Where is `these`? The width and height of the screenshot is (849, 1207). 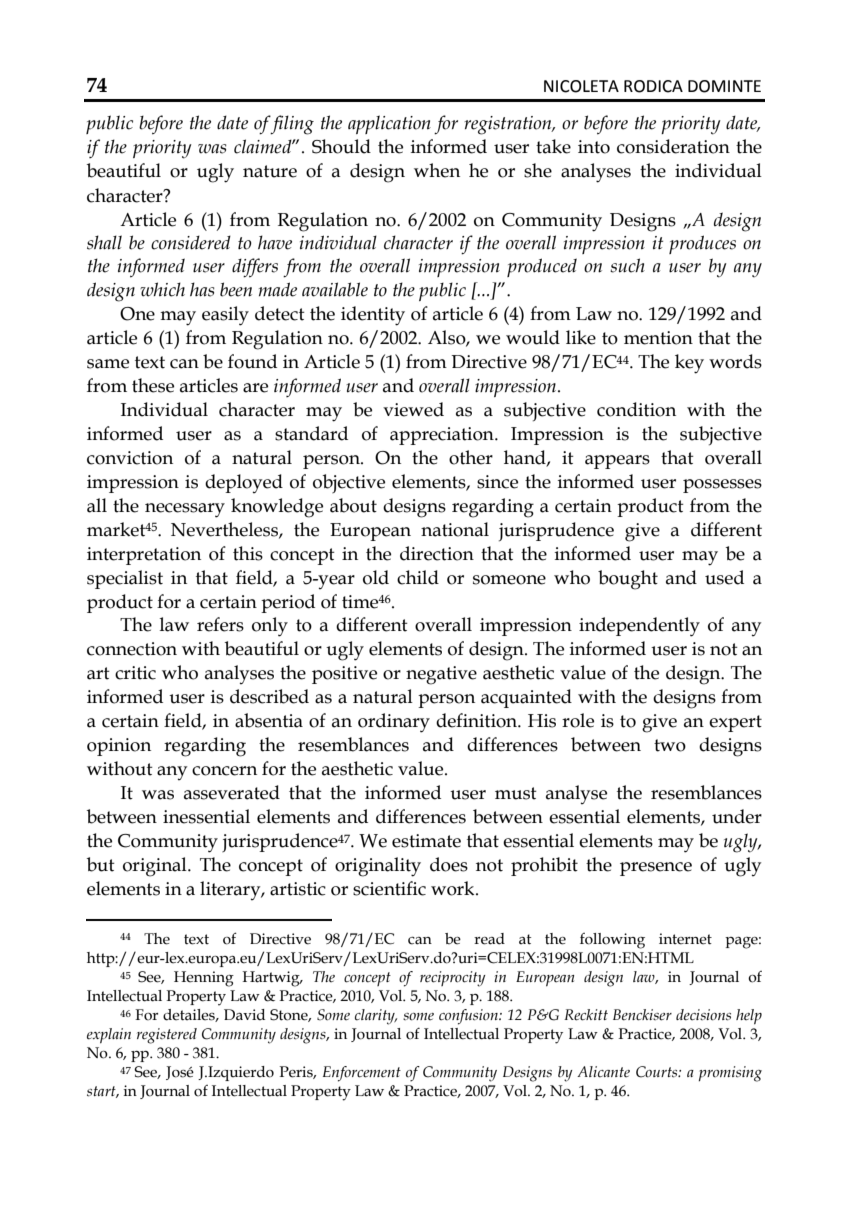 these is located at coordinates (153, 385).
